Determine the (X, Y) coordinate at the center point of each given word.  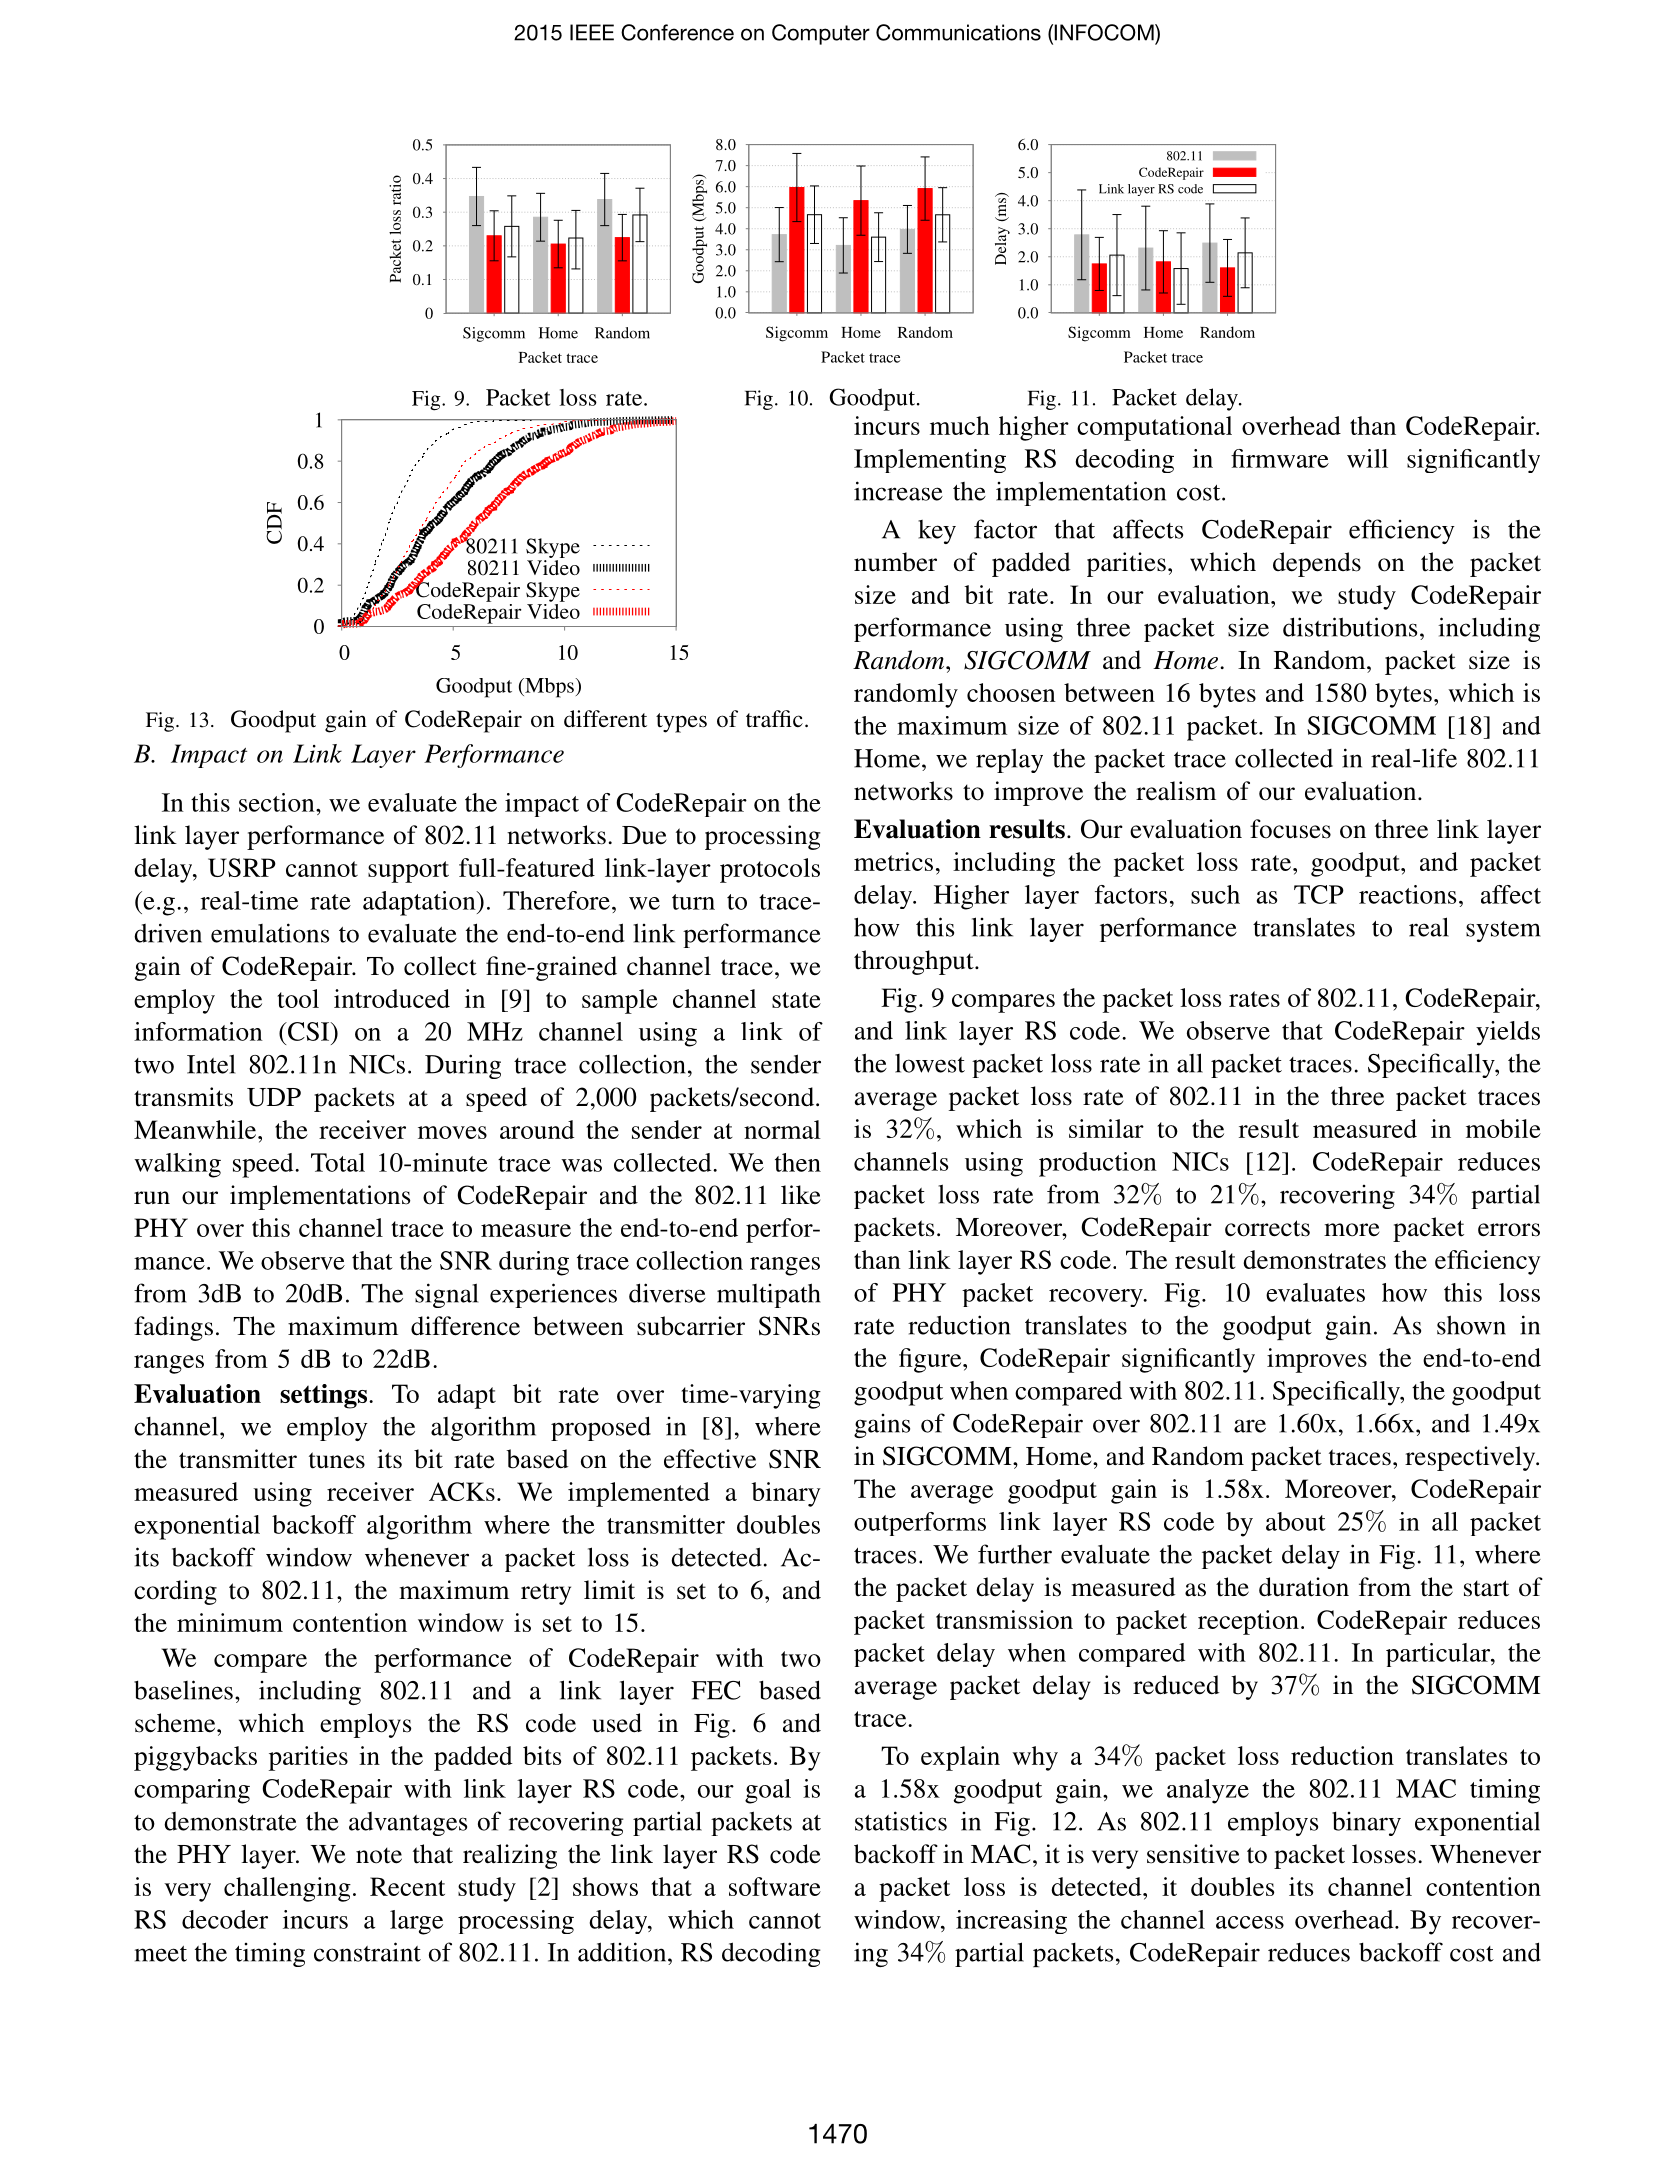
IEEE (592, 32)
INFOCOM (1104, 33)
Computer (821, 34)
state (796, 1000)
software (775, 1886)
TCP (1319, 894)
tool (298, 998)
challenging (287, 1889)
